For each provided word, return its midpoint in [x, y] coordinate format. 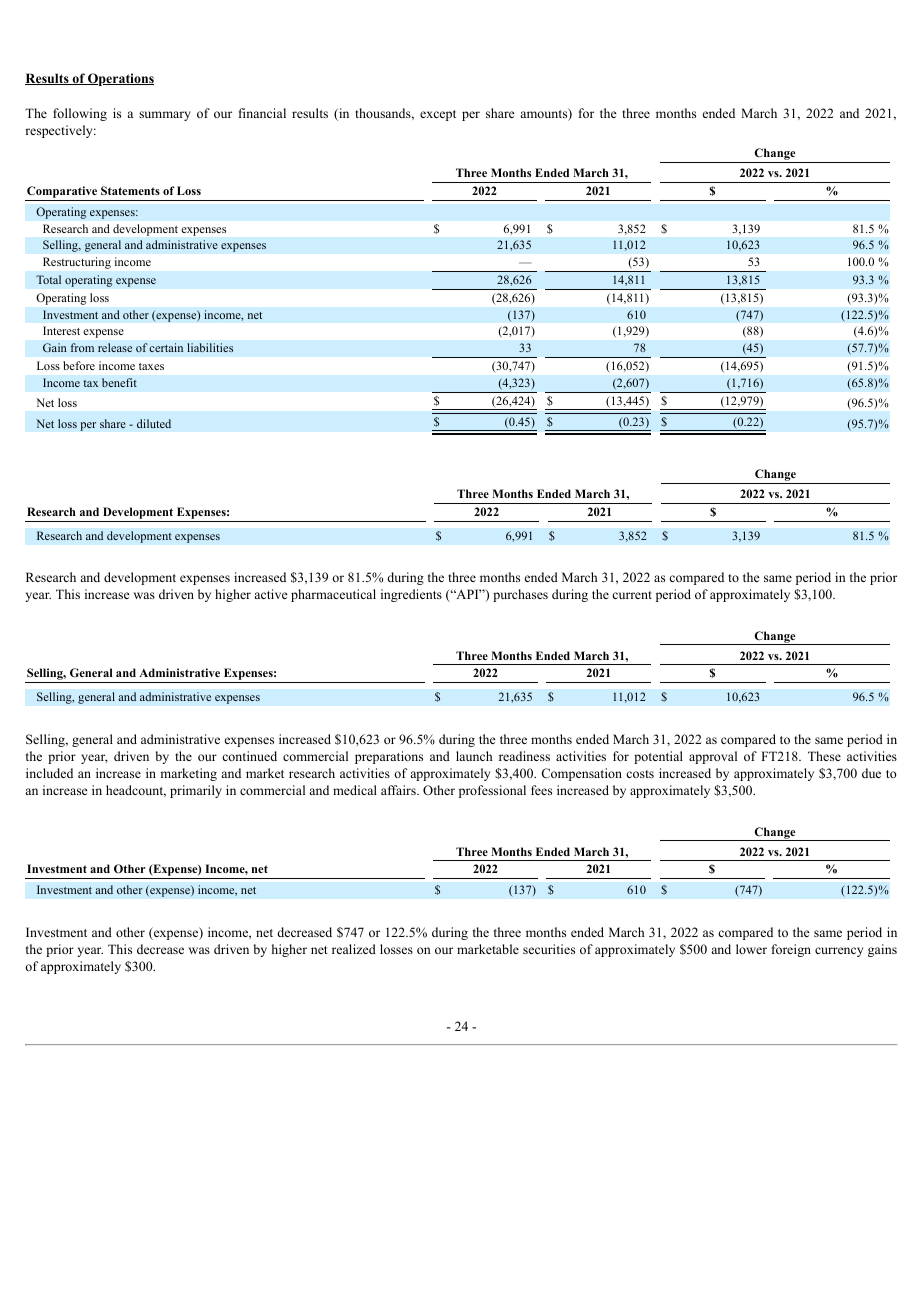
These [824, 756]
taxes [151, 366]
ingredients [411, 595]
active [271, 594]
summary [165, 116]
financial [262, 113]
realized [354, 949]
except [438, 115]
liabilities [210, 347]
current [632, 595]
